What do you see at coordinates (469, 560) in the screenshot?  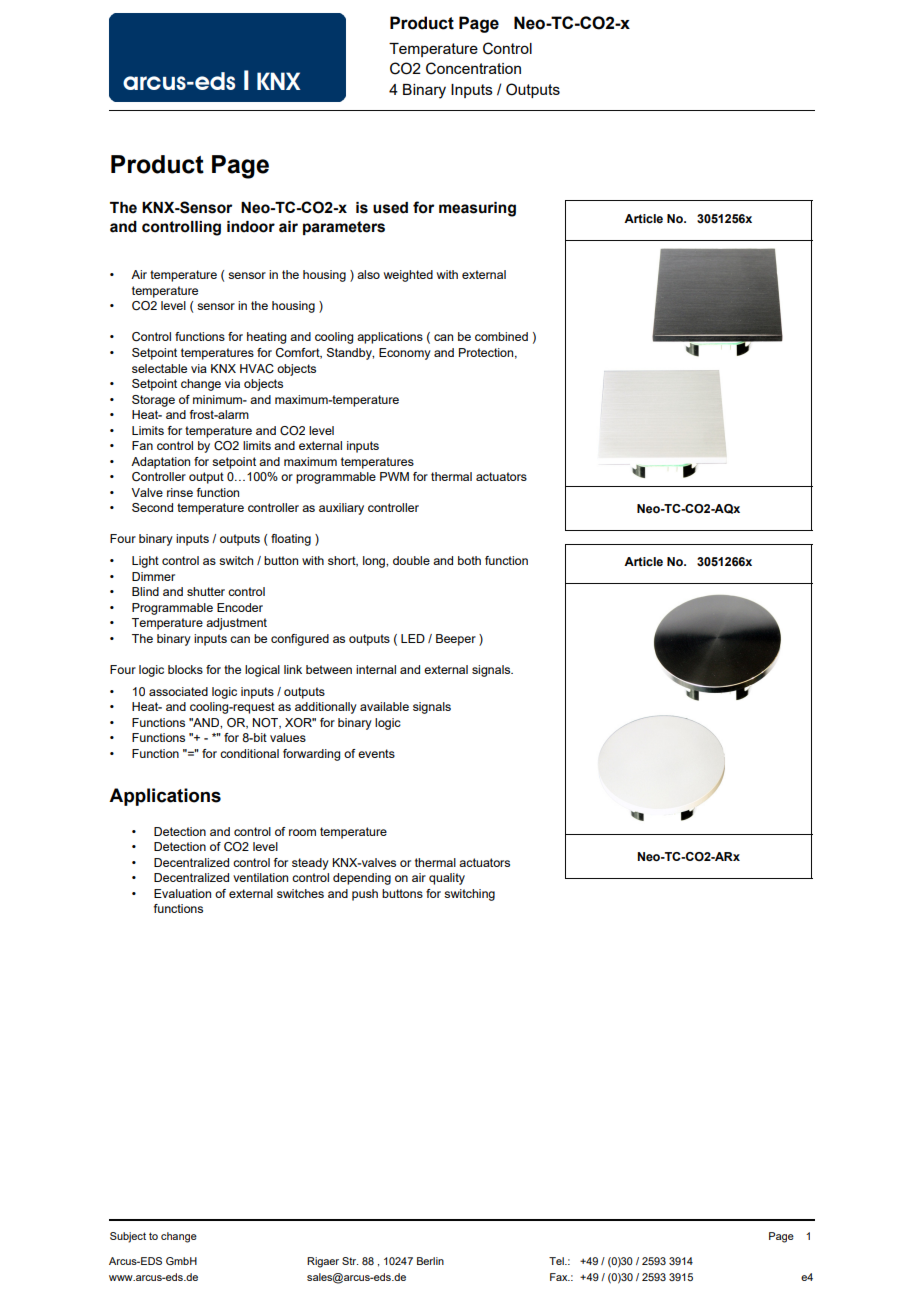 I see `both` at bounding box center [469, 560].
